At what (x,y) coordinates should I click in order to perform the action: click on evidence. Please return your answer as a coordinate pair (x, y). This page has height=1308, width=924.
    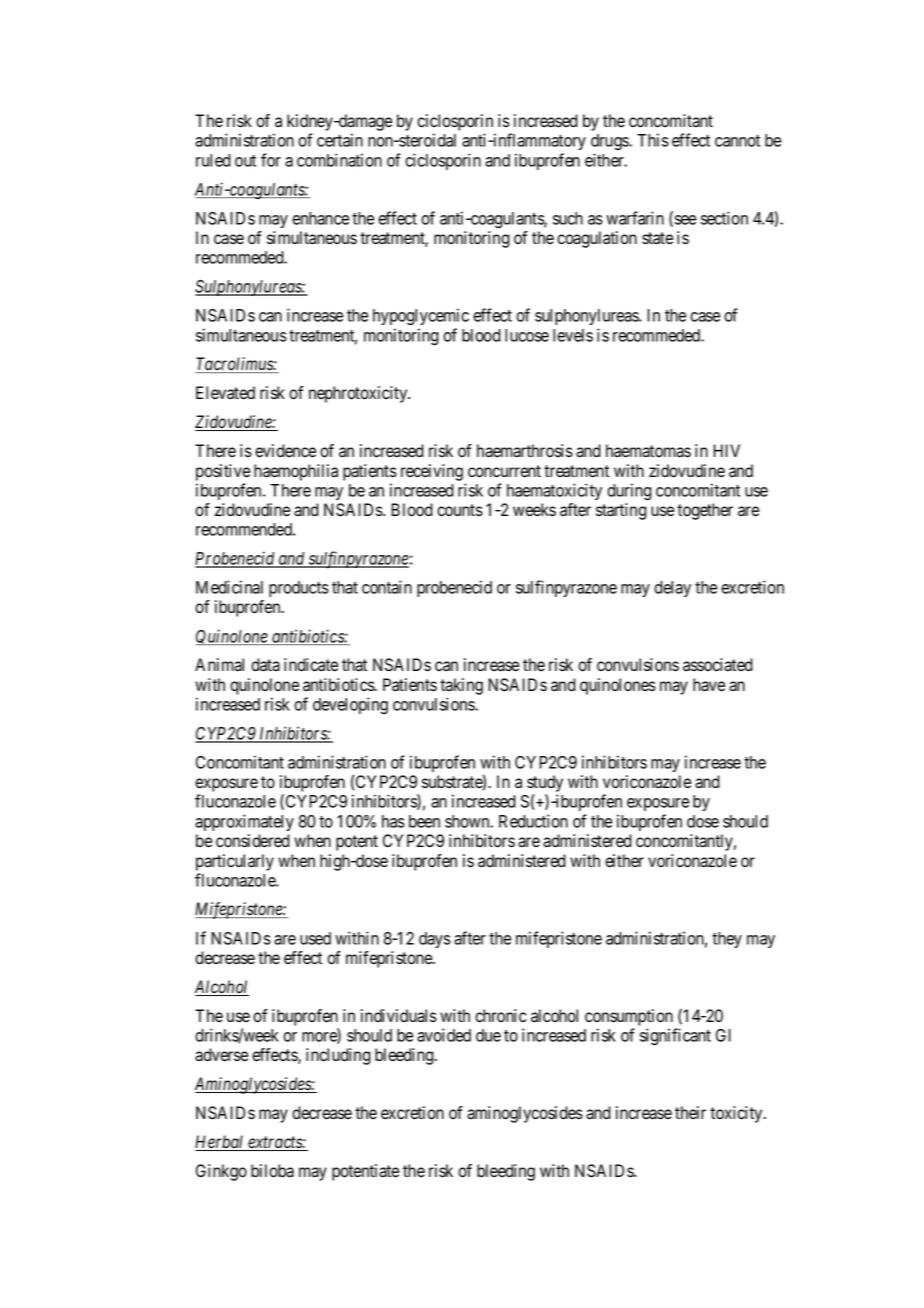
    Looking at the image, I should click on (285, 451).
